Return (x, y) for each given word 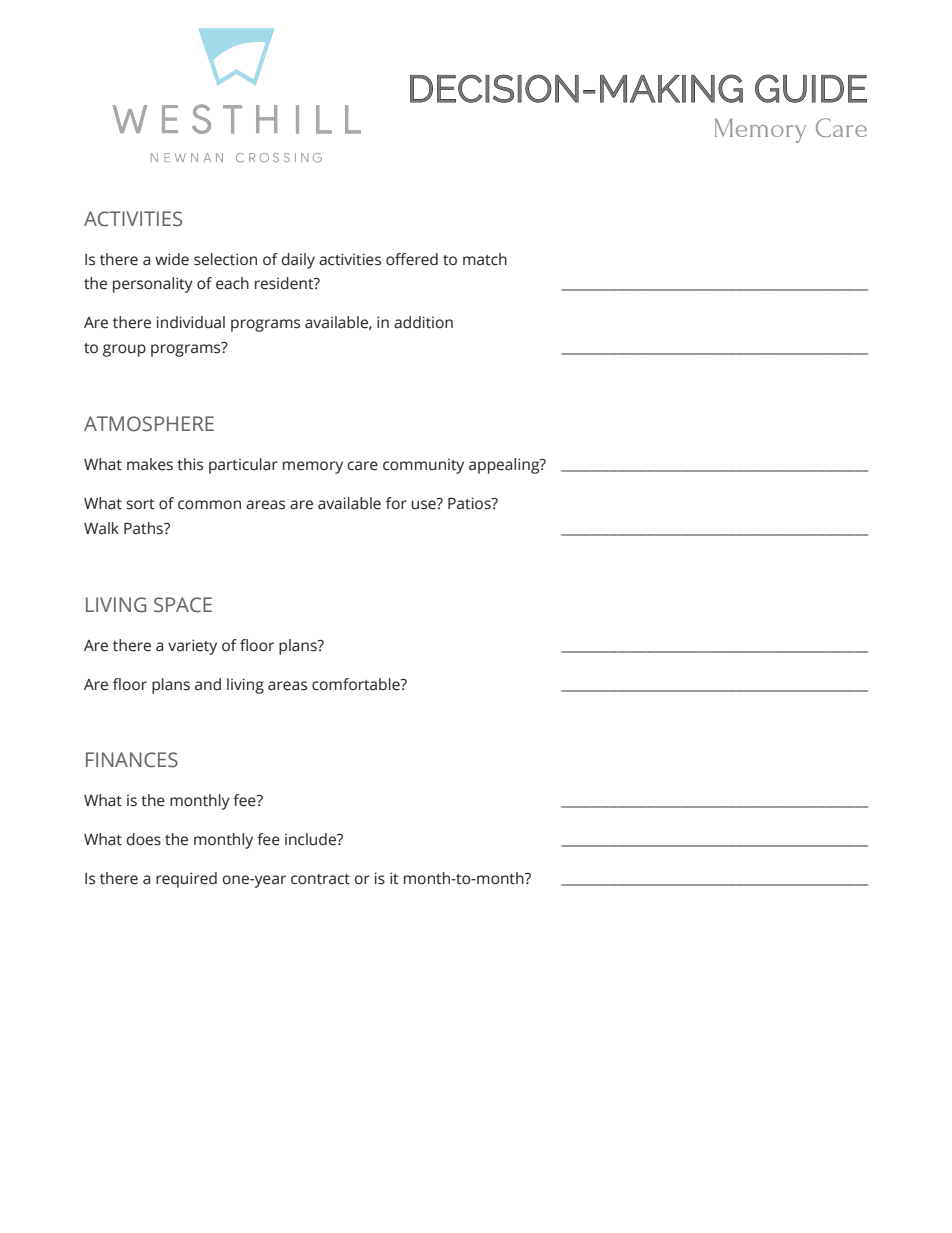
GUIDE (811, 88)
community (423, 466)
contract (320, 879)
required (186, 880)
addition (423, 322)
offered (412, 259)
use (425, 504)
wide (172, 259)
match (485, 259)
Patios (470, 503)
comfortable (357, 684)
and (208, 684)
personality (153, 285)
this (190, 464)
